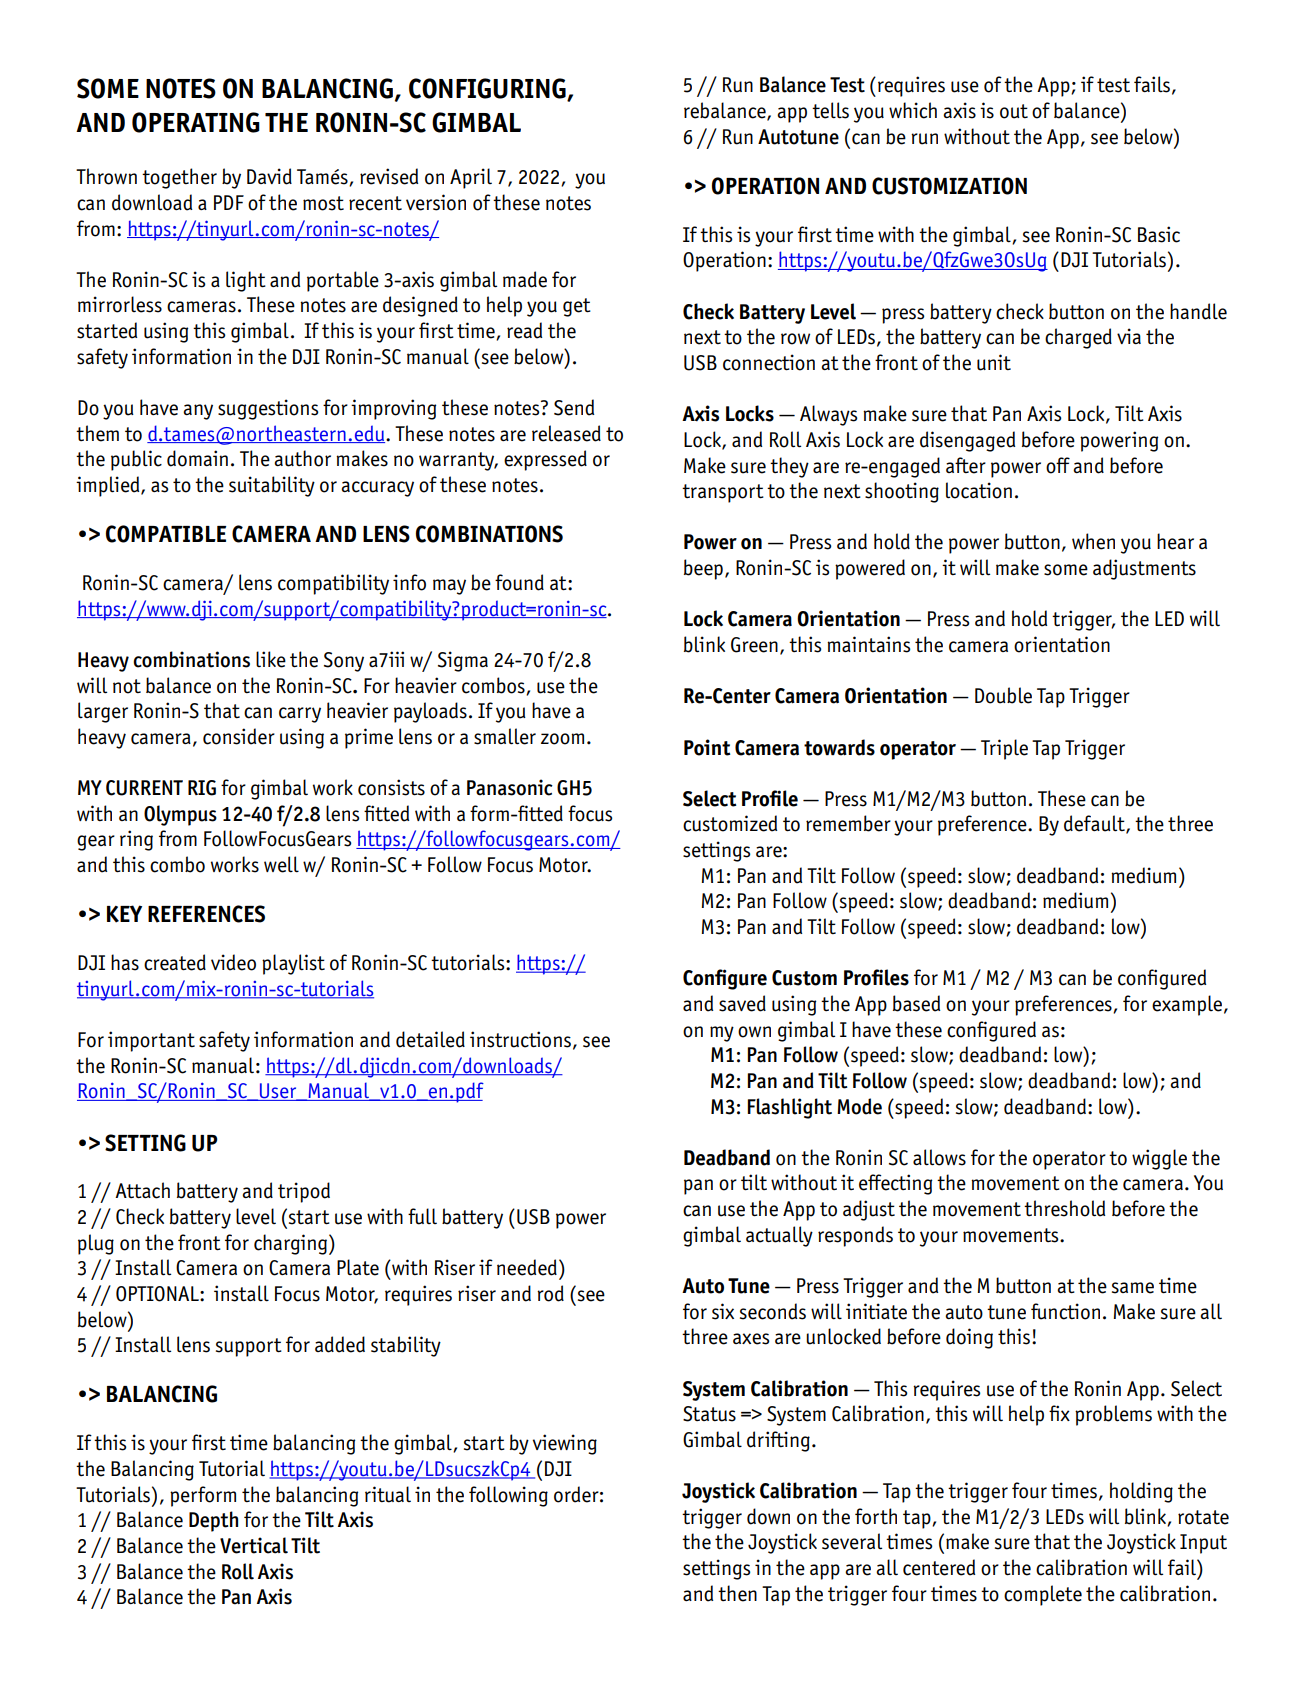  I want to click on well, so click(281, 864).
